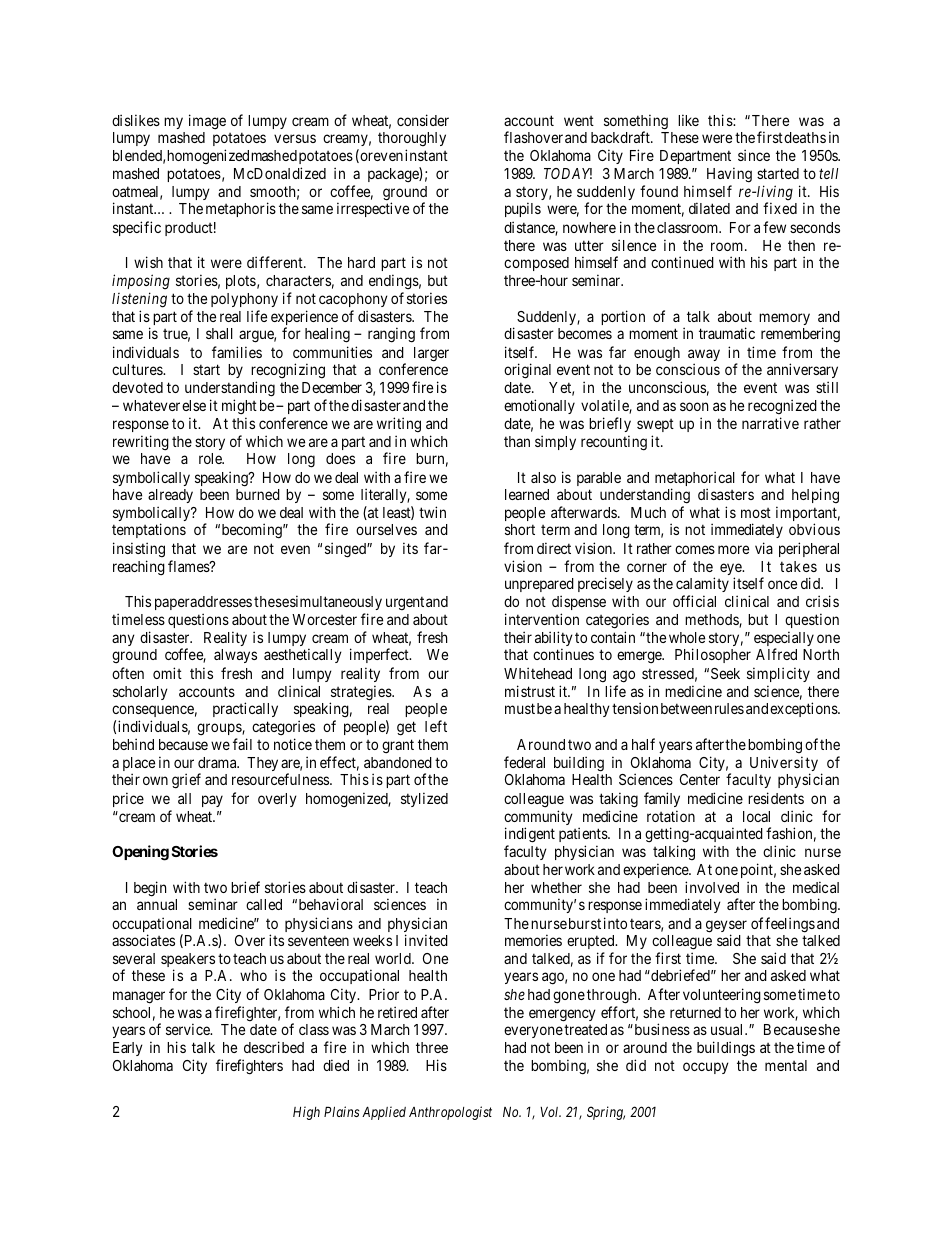 This image has width=952, height=1233. Describe the element at coordinates (235, 656) in the image. I see `always` at that location.
